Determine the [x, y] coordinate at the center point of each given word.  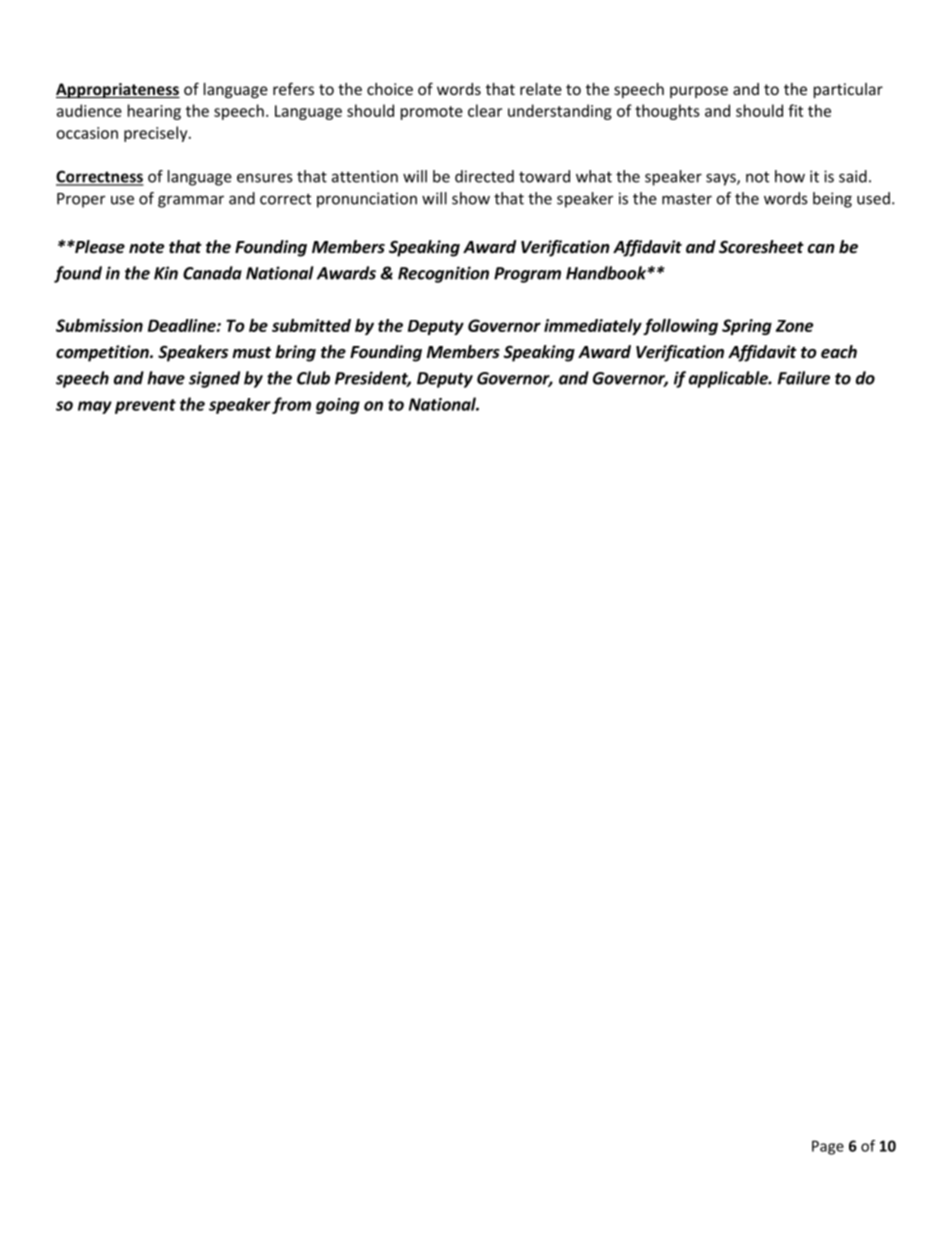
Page [828, 1147]
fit [795, 110]
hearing [154, 112]
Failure [804, 378]
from [291, 405]
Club [313, 378]
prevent [145, 406]
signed [214, 379]
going [338, 406]
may [95, 407]
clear [485, 110]
